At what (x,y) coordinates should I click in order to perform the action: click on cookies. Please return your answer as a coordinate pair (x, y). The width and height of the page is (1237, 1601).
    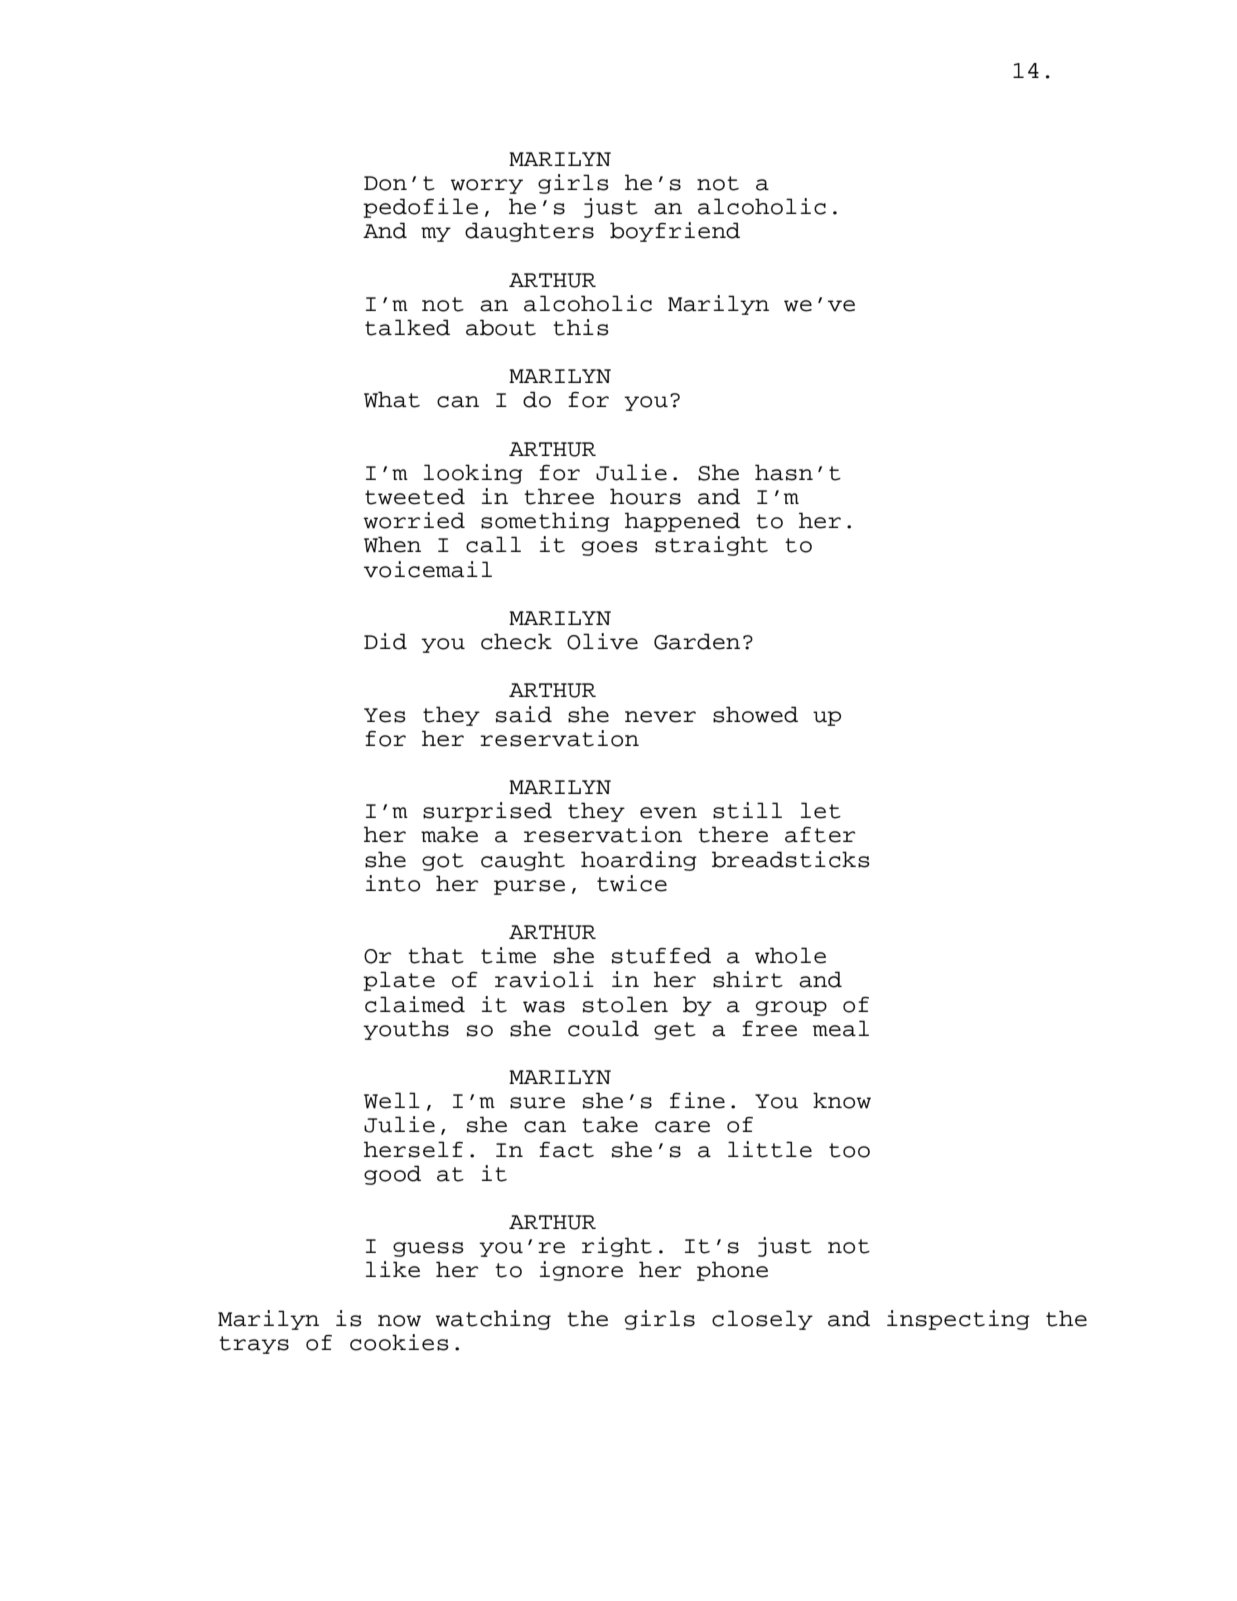
    Looking at the image, I should click on (399, 1342).
